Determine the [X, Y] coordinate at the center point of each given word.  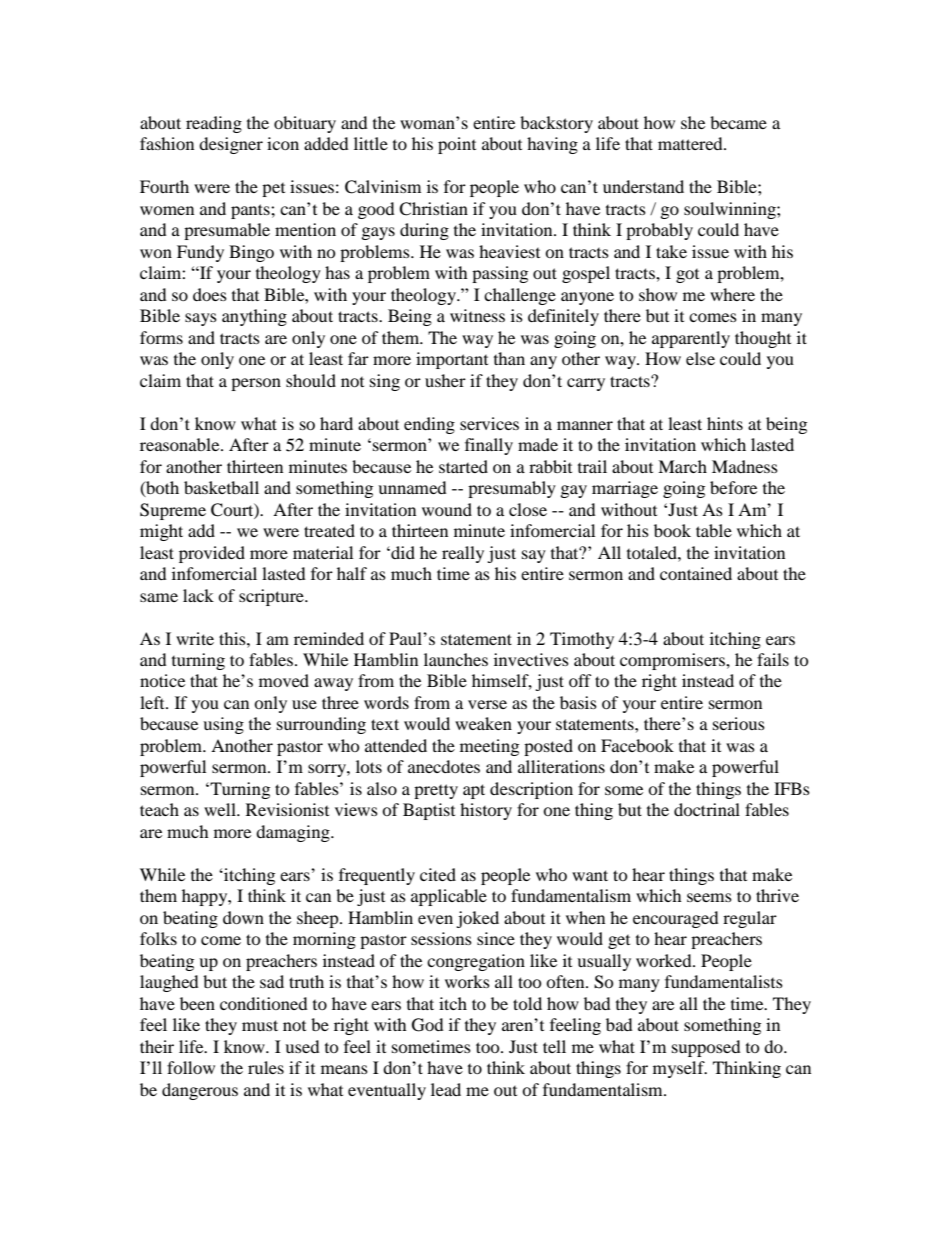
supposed [706, 1048]
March [682, 466]
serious [739, 723]
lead [446, 1089]
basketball [221, 487]
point [457, 145]
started [463, 466]
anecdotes [444, 766]
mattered [691, 143]
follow [191, 1067]
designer [231, 145]
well [221, 809]
